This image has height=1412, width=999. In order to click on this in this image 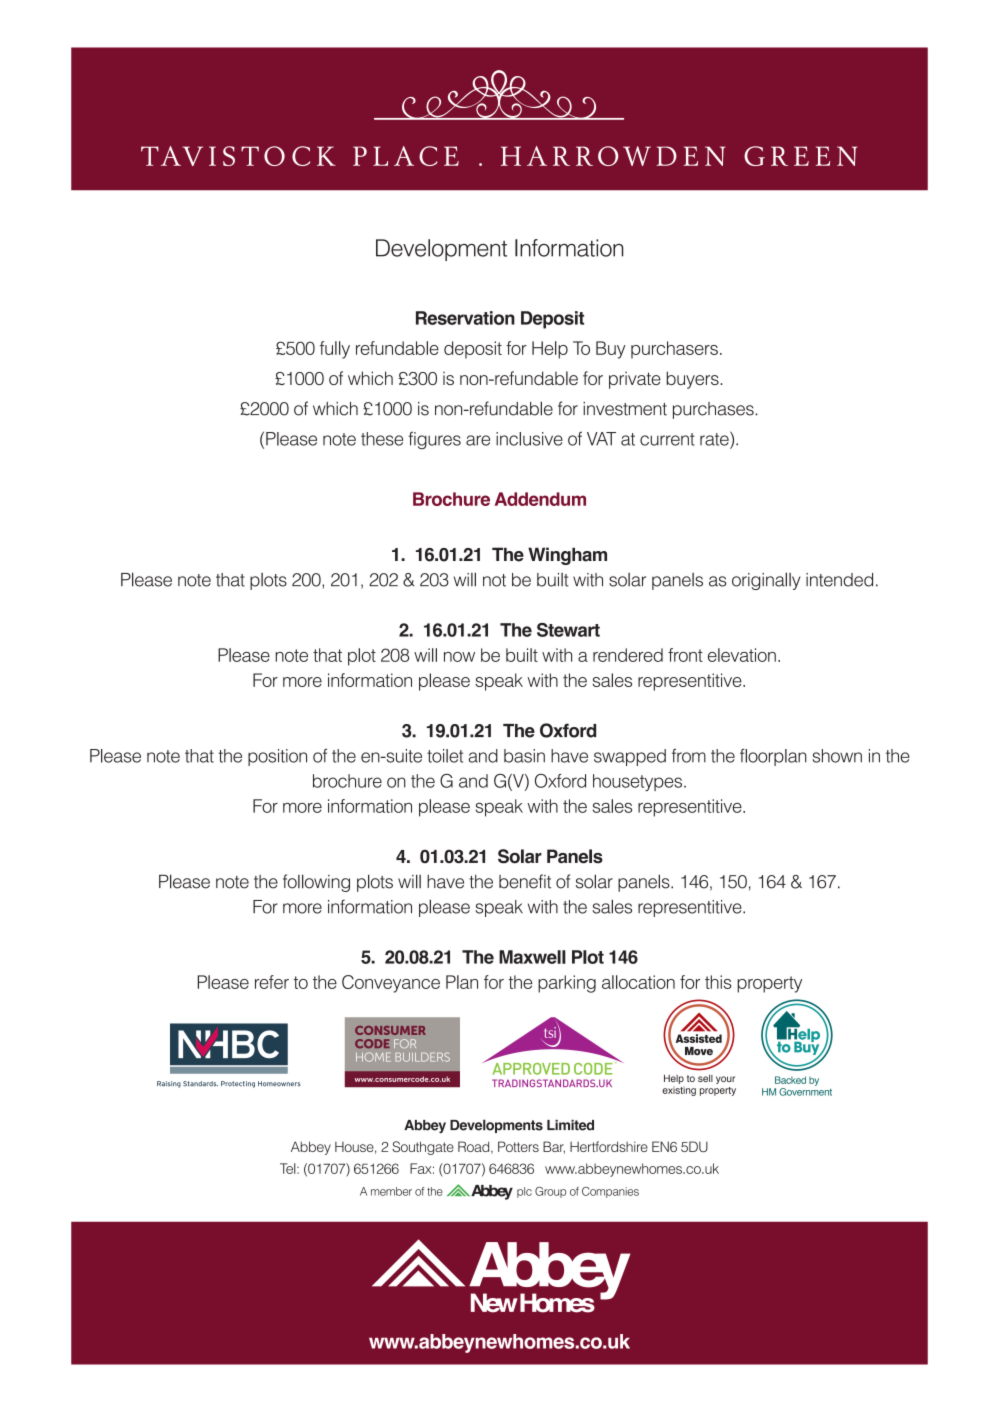, I will do `click(718, 982)`.
